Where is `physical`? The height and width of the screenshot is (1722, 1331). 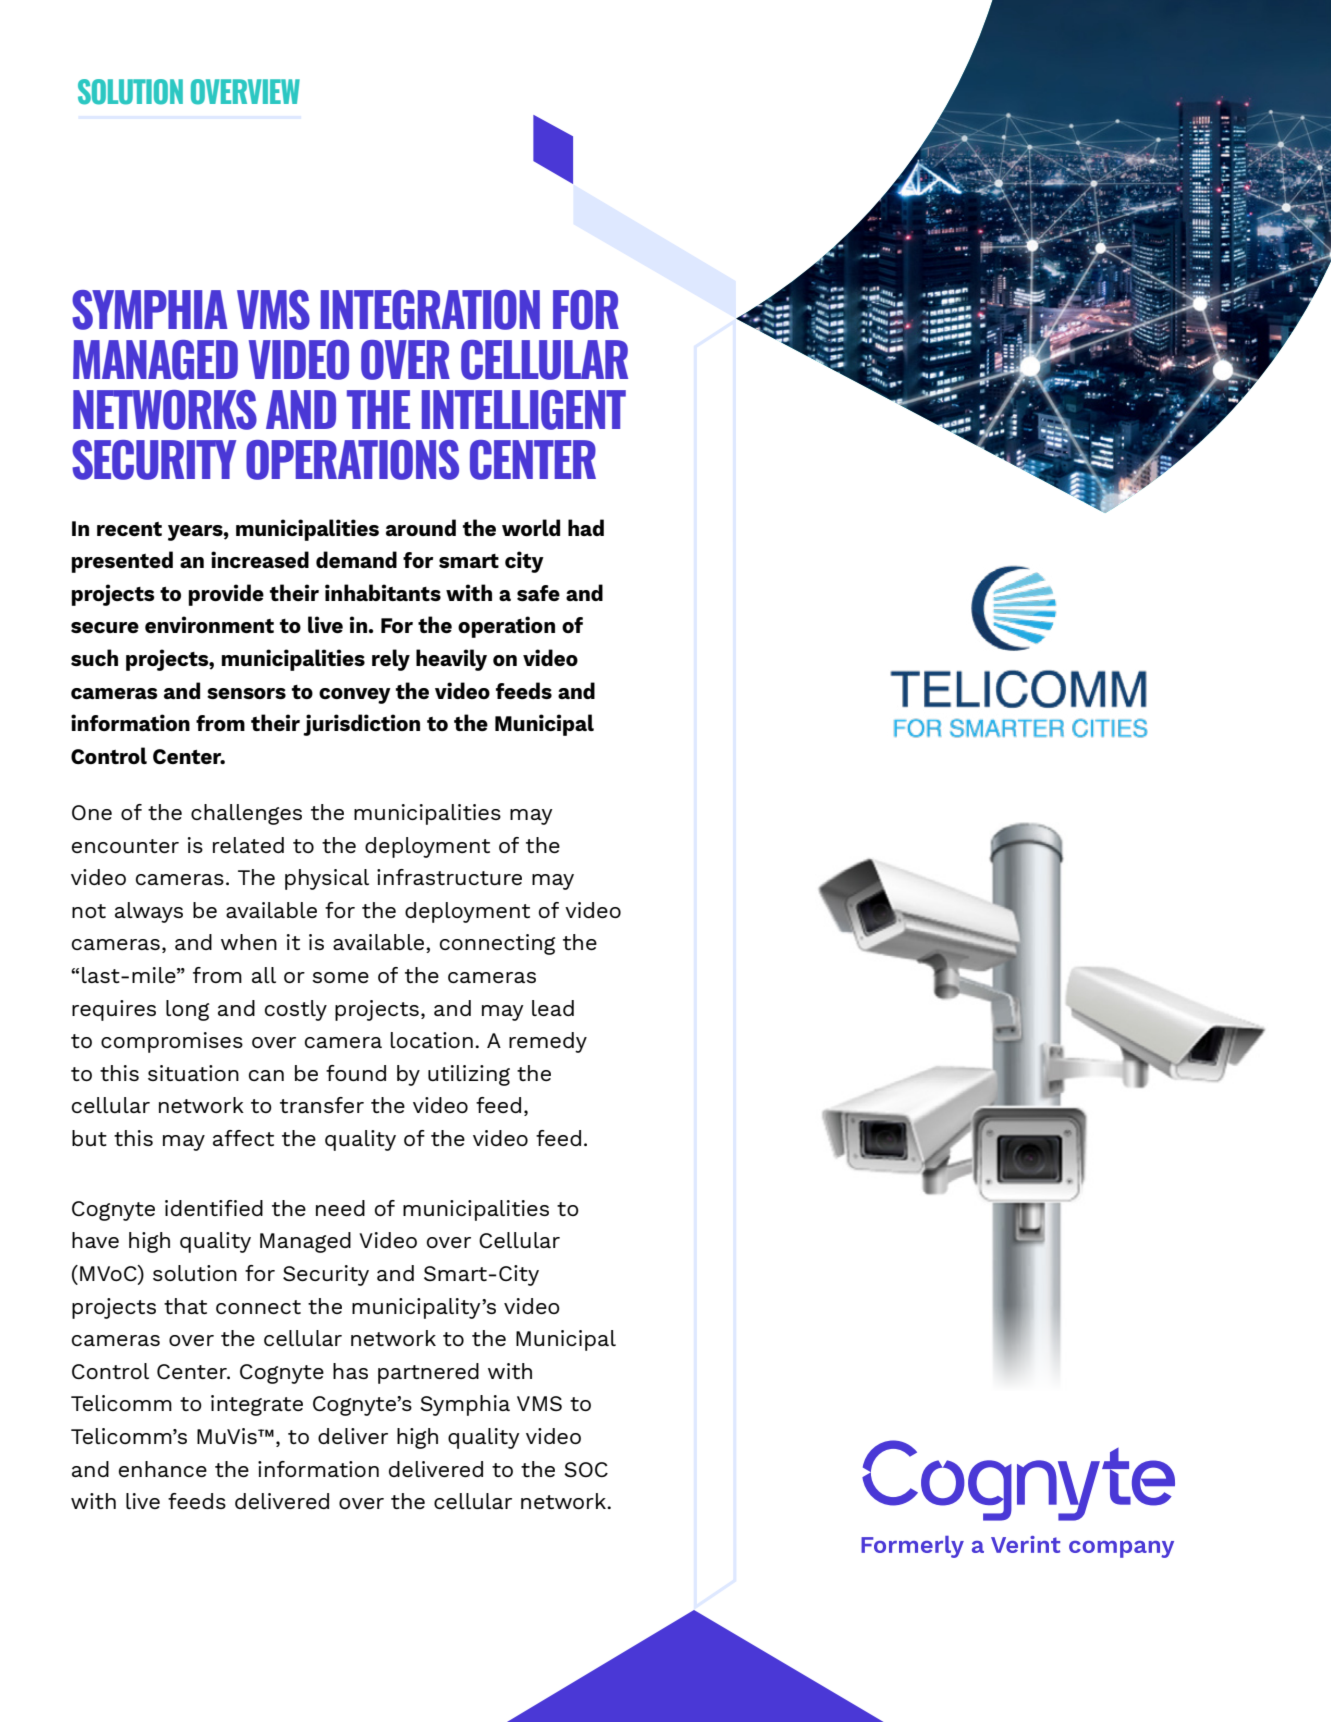 physical is located at coordinates (327, 879).
